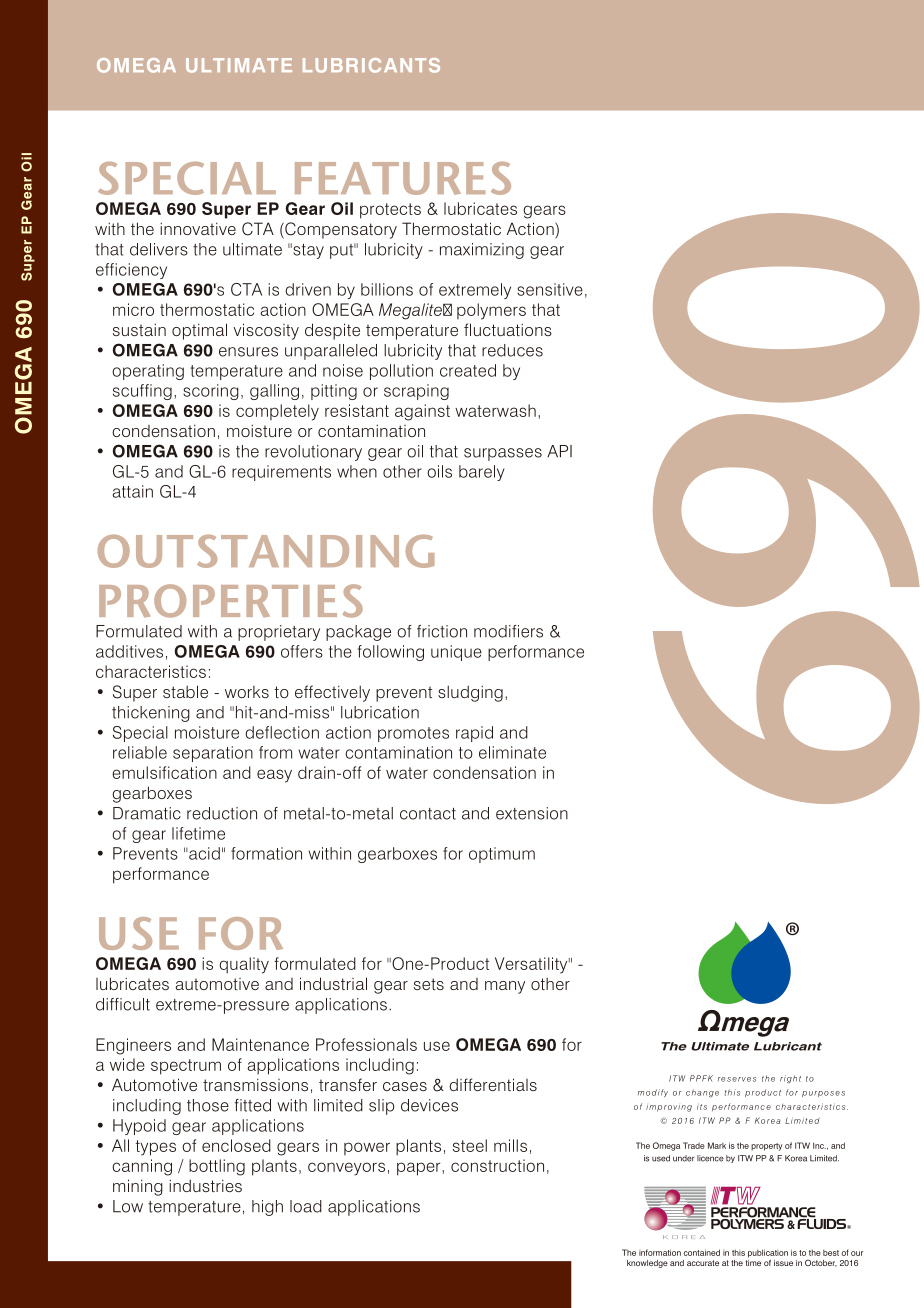 The image size is (924, 1308). Describe the element at coordinates (508, 631) in the screenshot. I see `modifiers` at that location.
